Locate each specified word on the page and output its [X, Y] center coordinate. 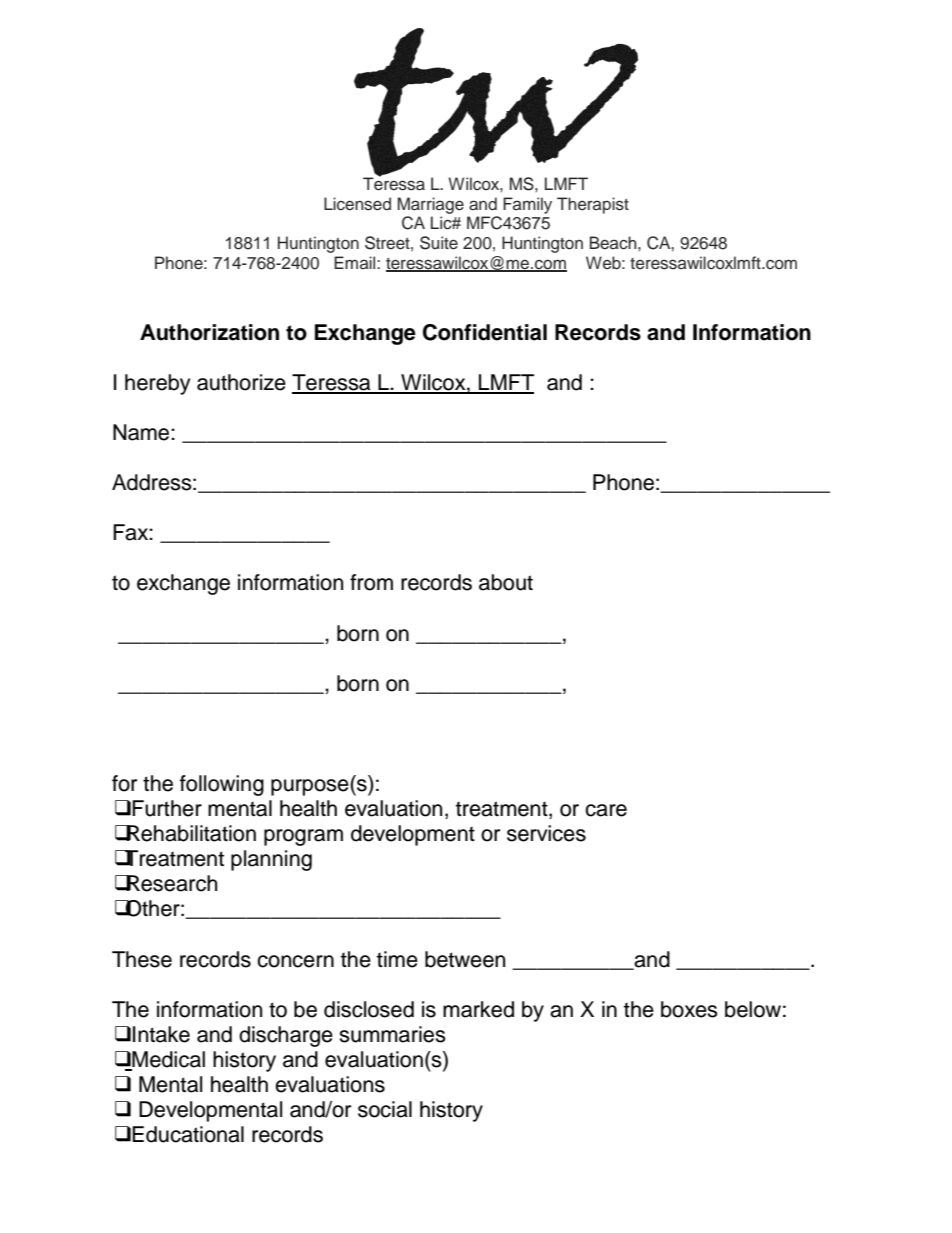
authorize [241, 382]
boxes [689, 1009]
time [397, 959]
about [506, 582]
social [385, 1109]
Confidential [485, 332]
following [222, 785]
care [606, 810]
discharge [286, 1036]
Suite [439, 243]
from [371, 582]
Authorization [209, 332]
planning [271, 860]
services [546, 833]
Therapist [593, 205]
